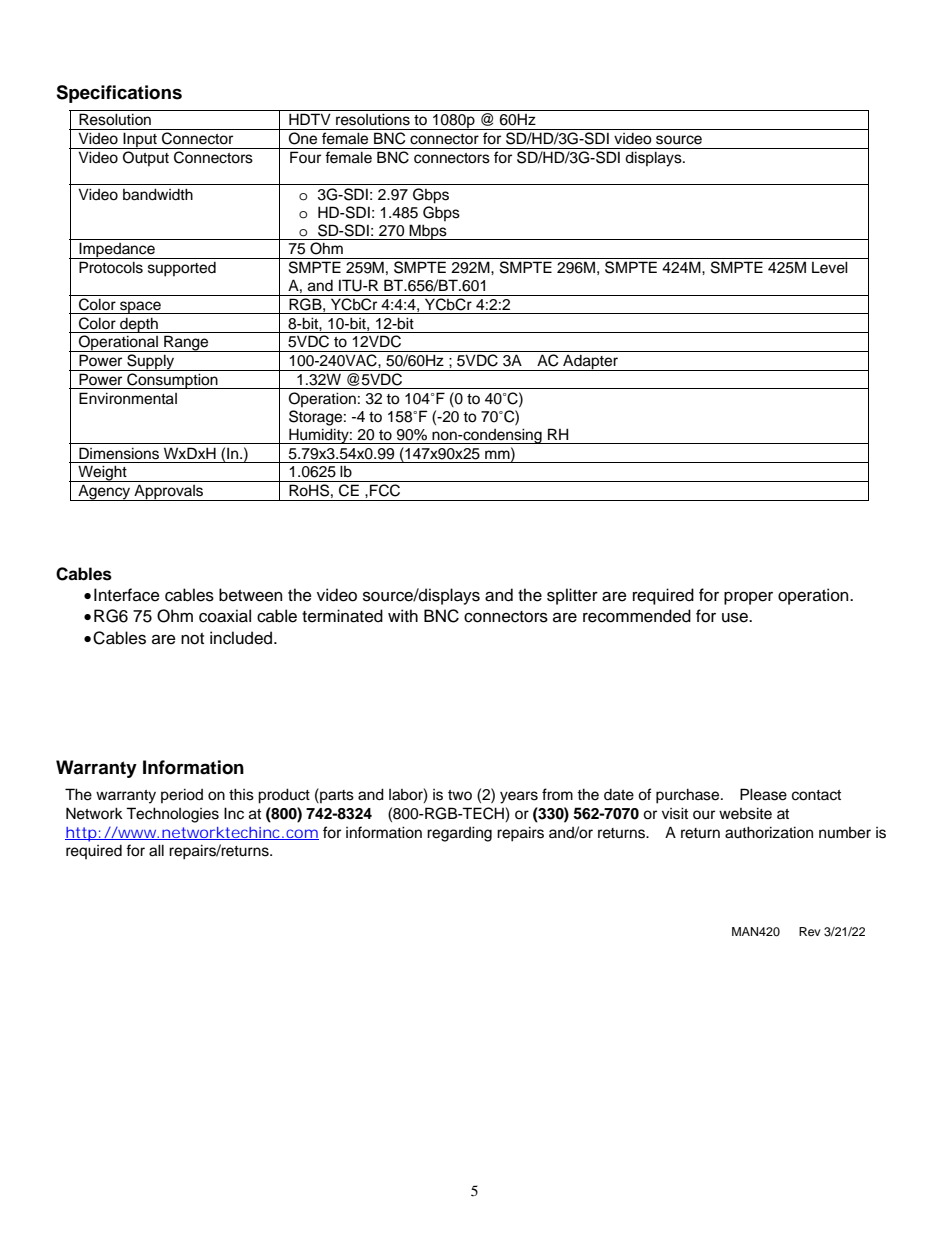 This document has width=952, height=1233. I want to click on Environmental, so click(128, 398).
